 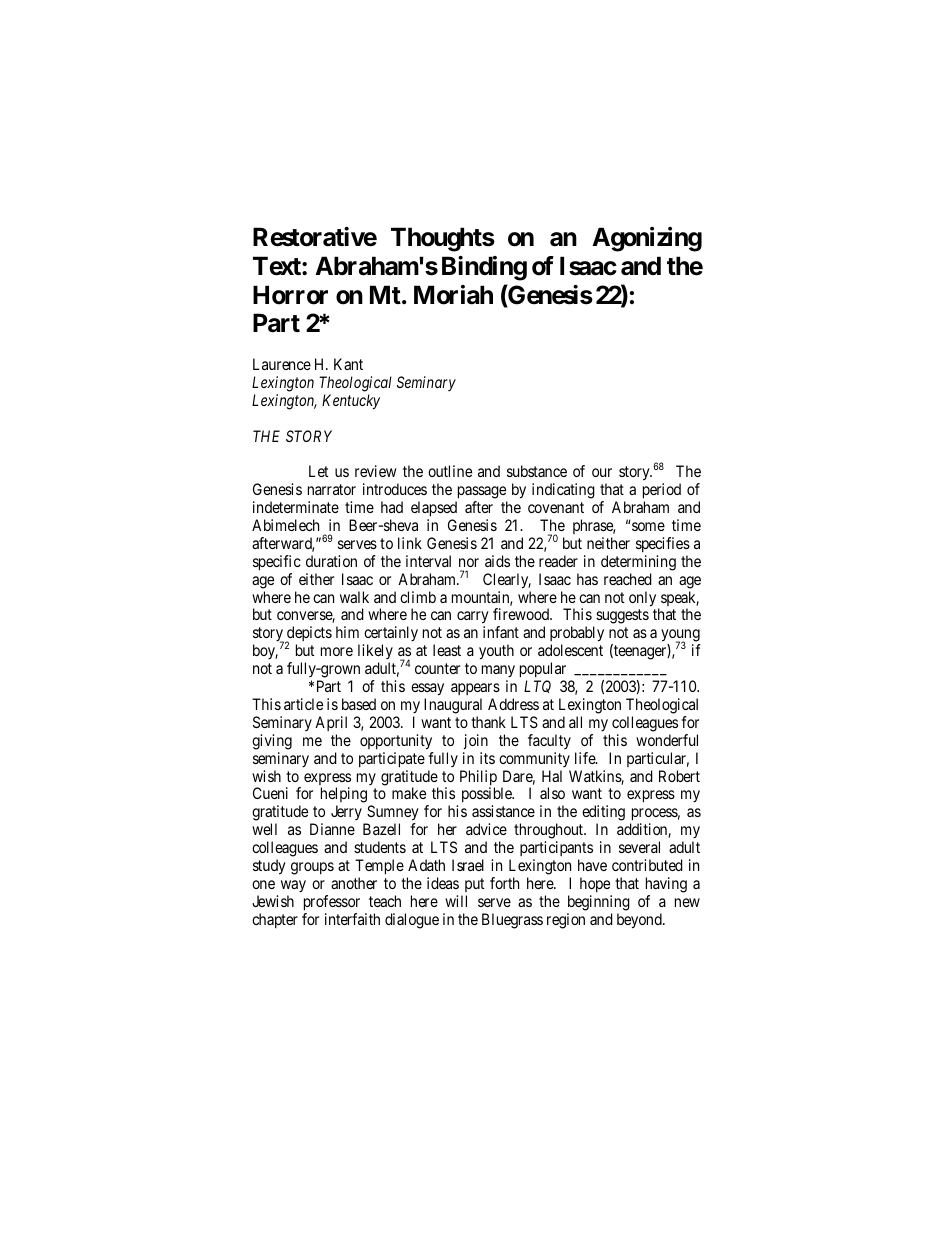 I want to click on period, so click(x=662, y=492).
